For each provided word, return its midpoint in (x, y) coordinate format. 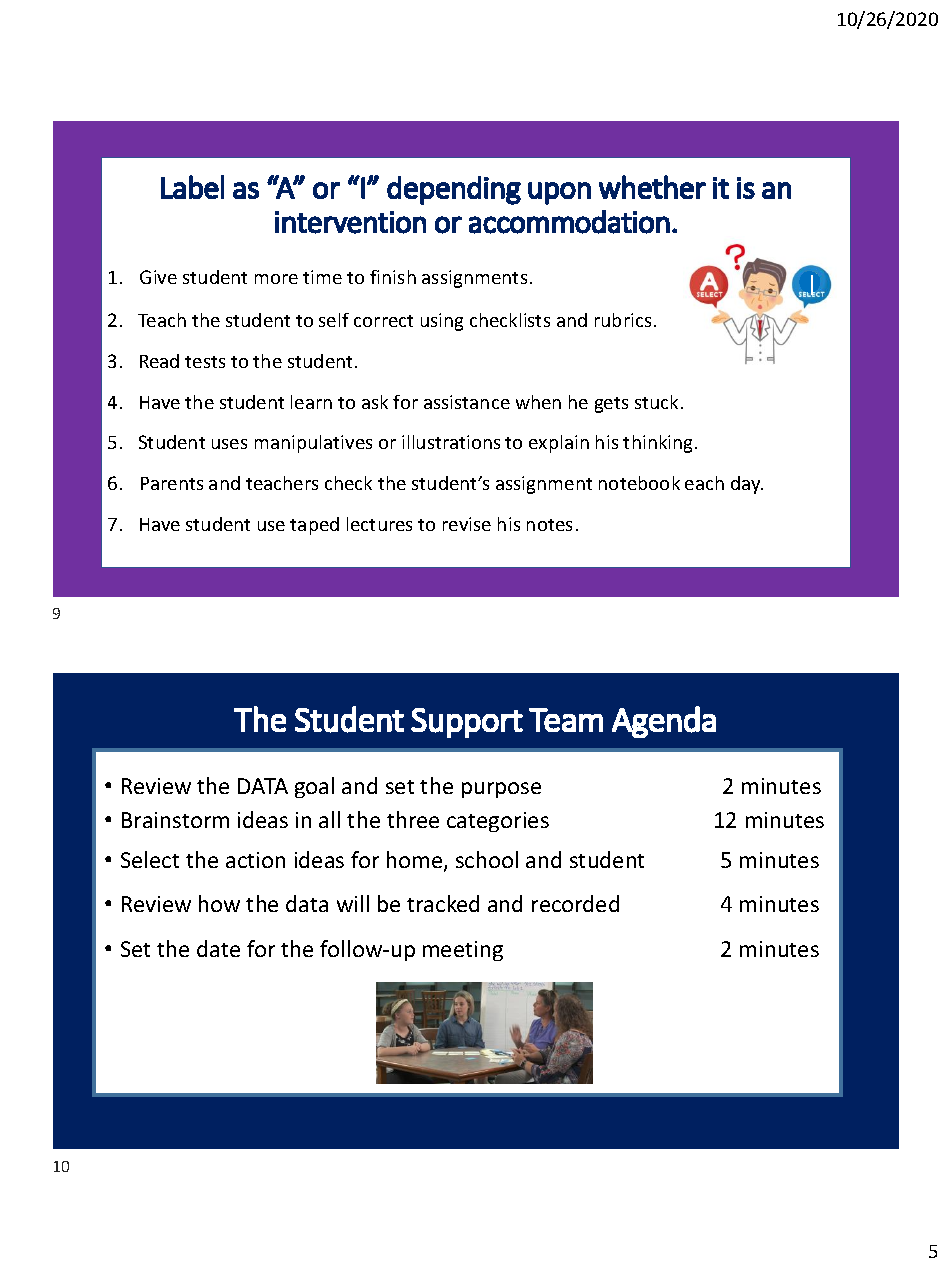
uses (229, 444)
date (218, 948)
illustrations (451, 442)
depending (454, 190)
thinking (659, 444)
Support (467, 723)
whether (652, 187)
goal (314, 787)
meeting (463, 951)
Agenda (664, 722)
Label (192, 187)
